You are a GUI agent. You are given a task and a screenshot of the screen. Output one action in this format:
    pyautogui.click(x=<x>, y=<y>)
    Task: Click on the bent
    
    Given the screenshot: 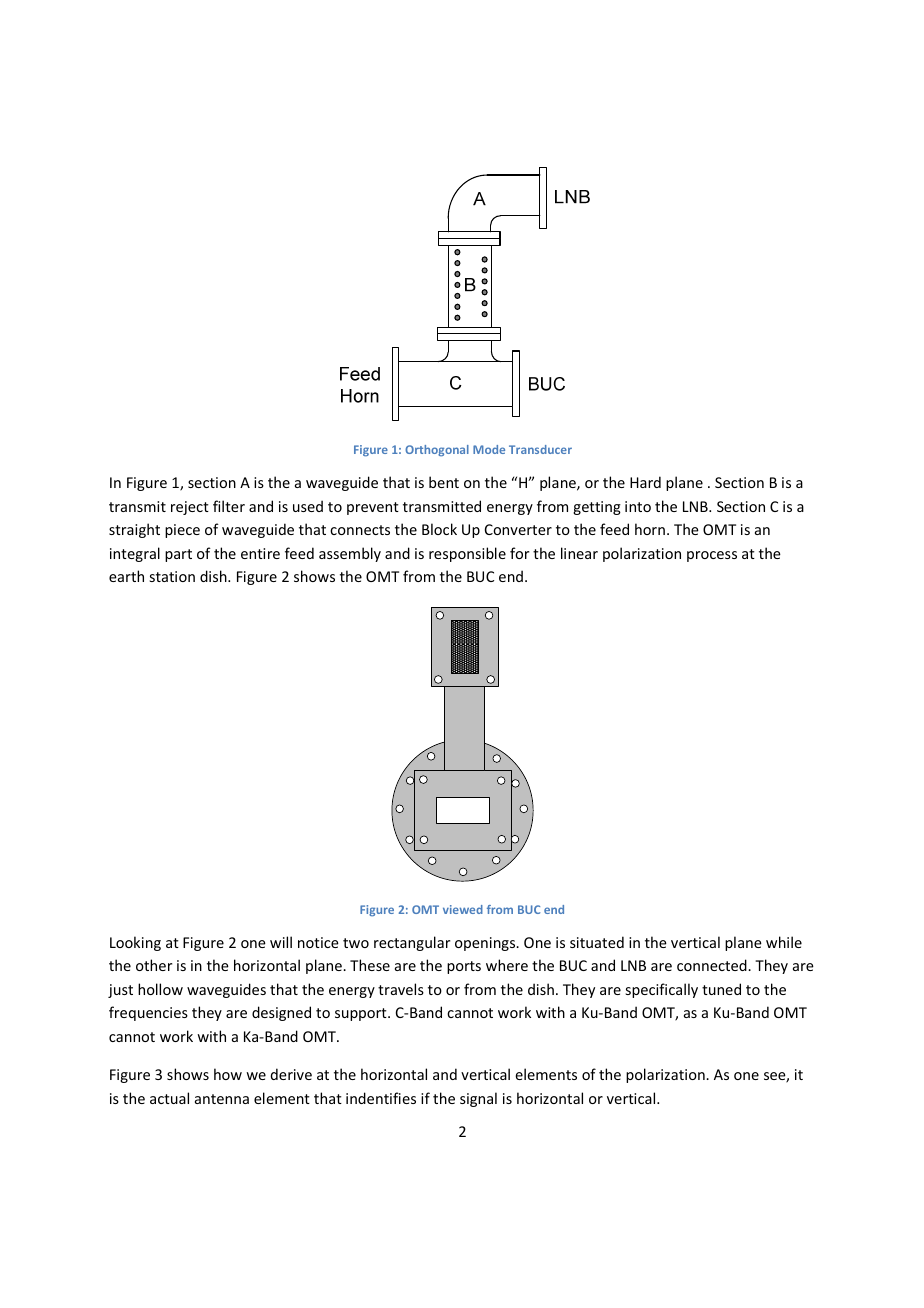 What is the action you would take?
    pyautogui.click(x=444, y=482)
